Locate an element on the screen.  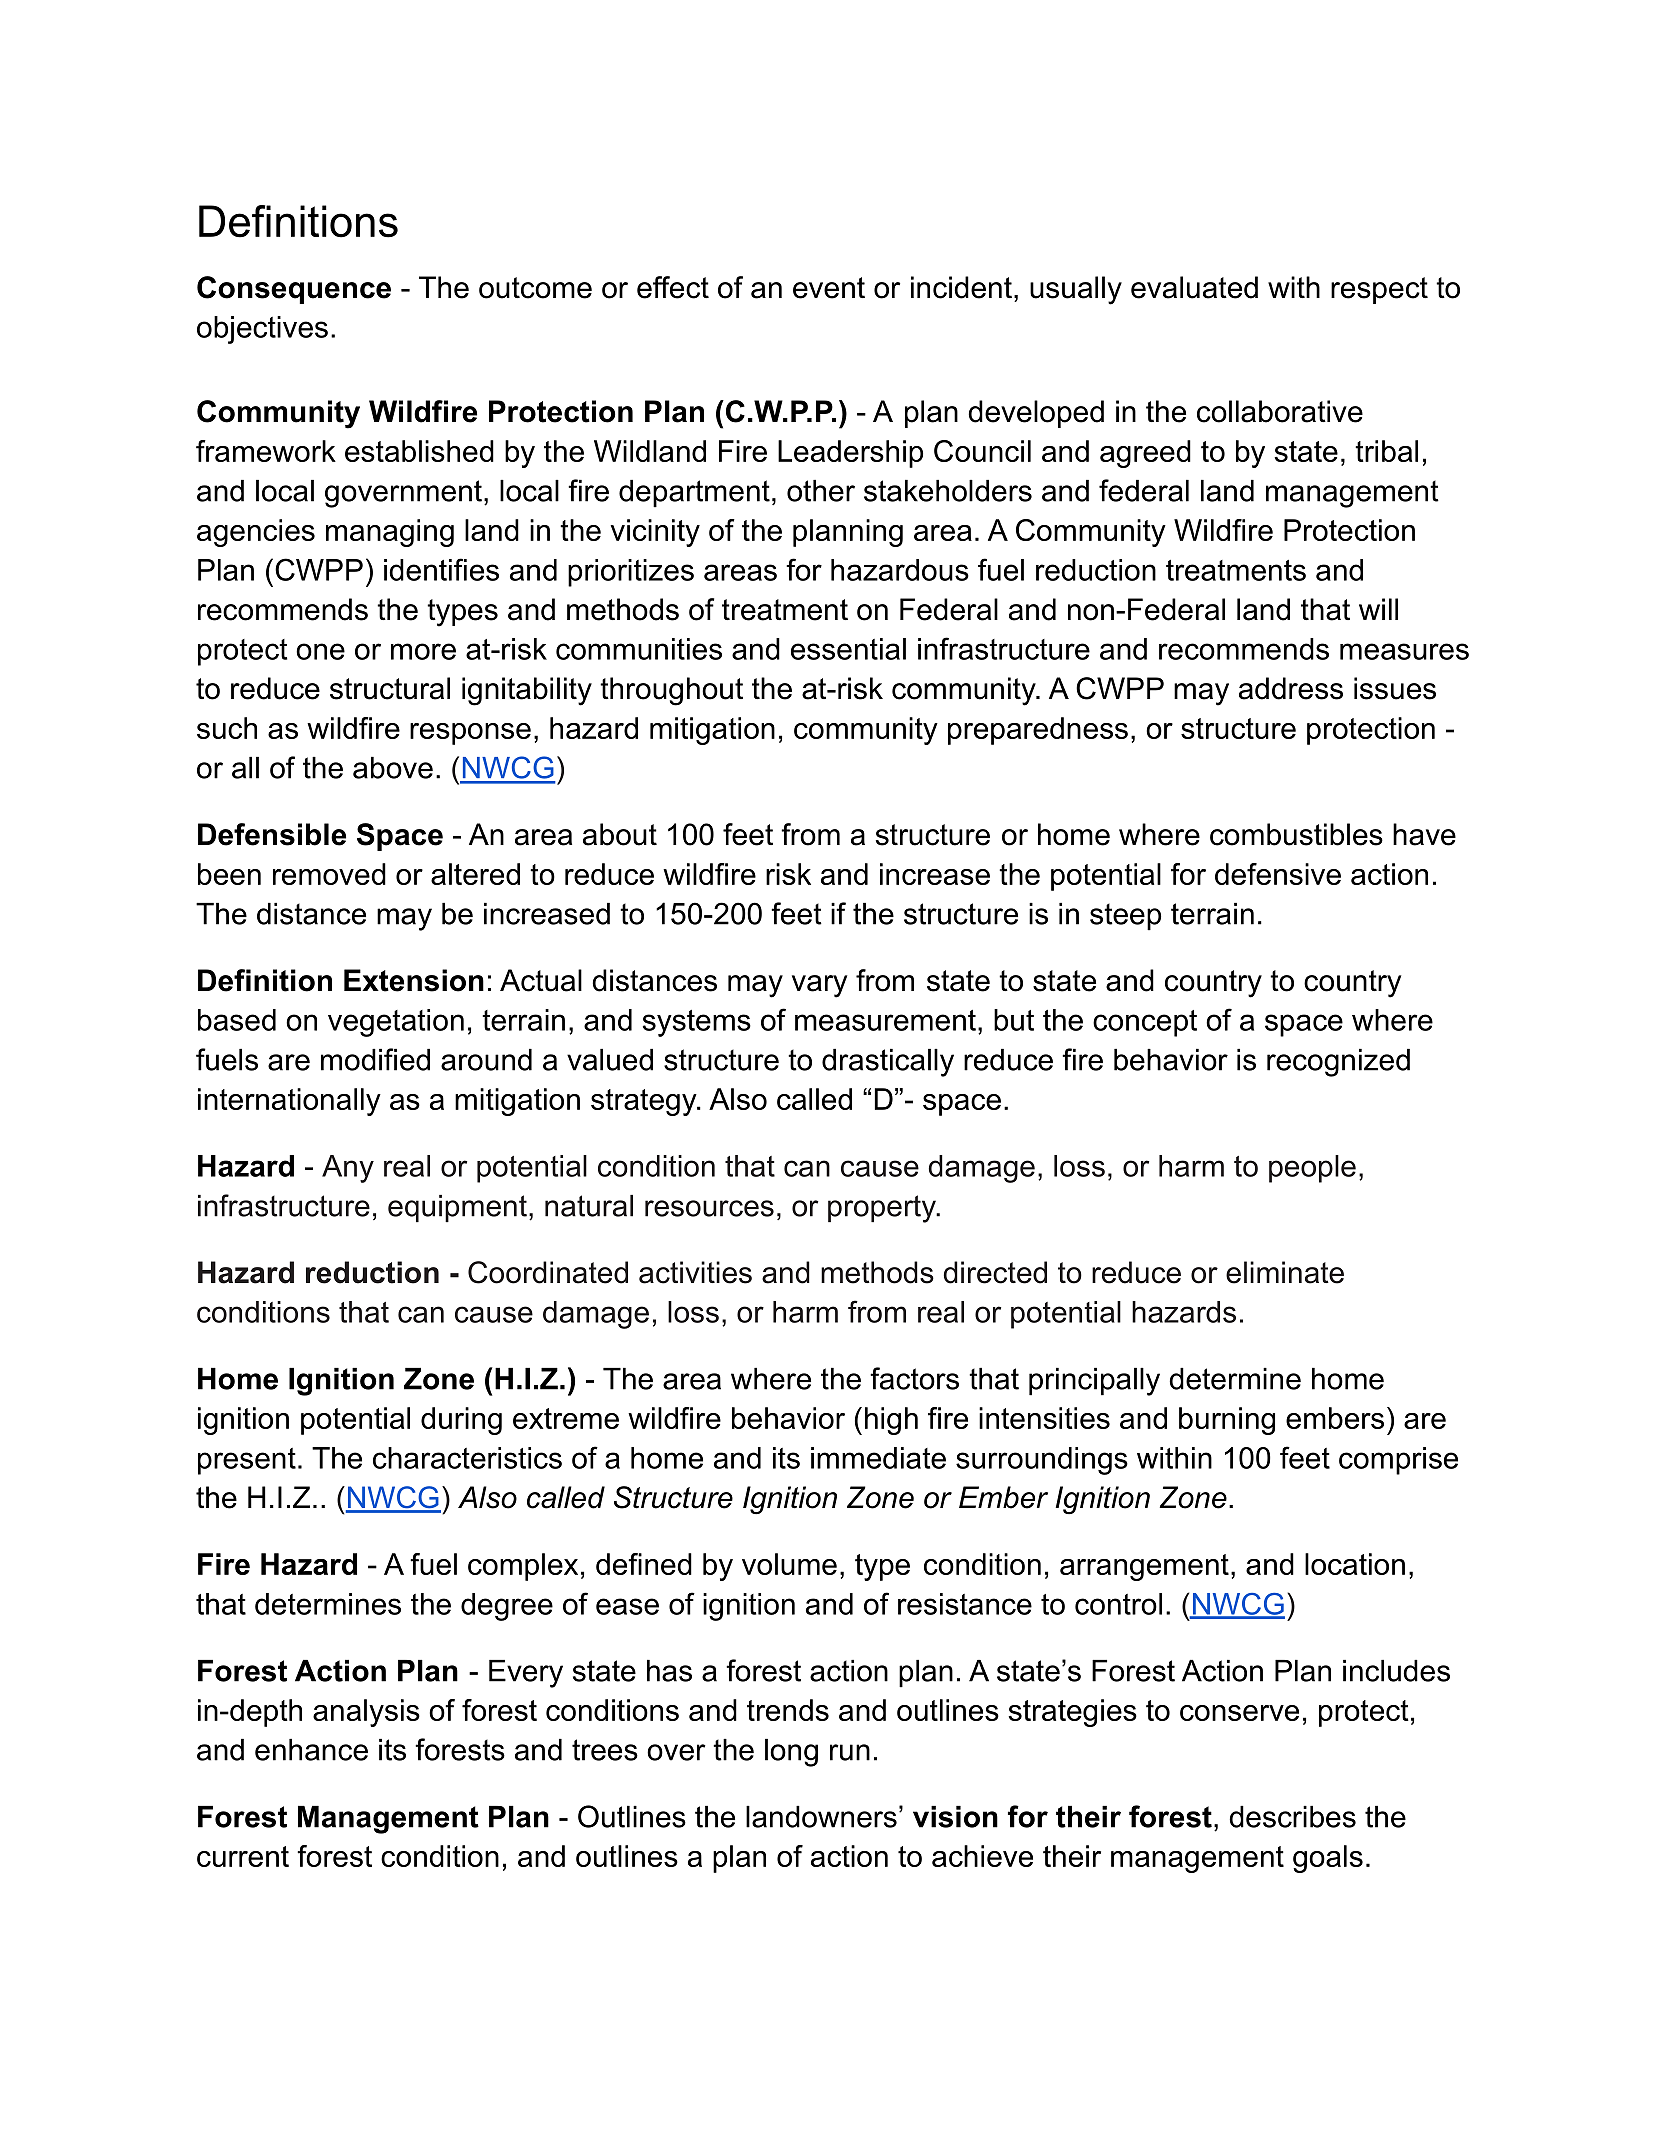
drastically is located at coordinates (888, 1063).
